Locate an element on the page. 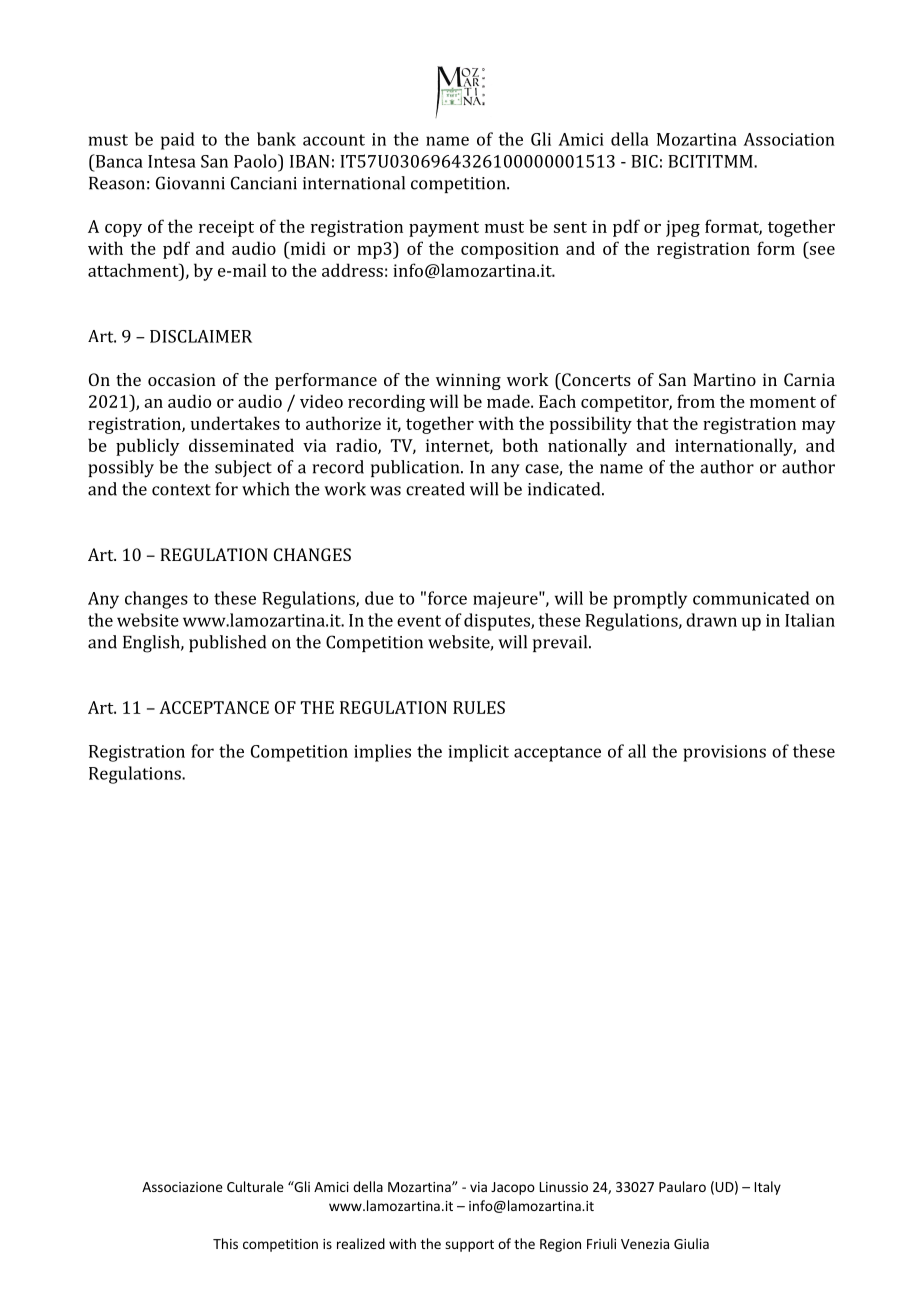 The height and width of the image is (1308, 924). published is located at coordinates (227, 643).
